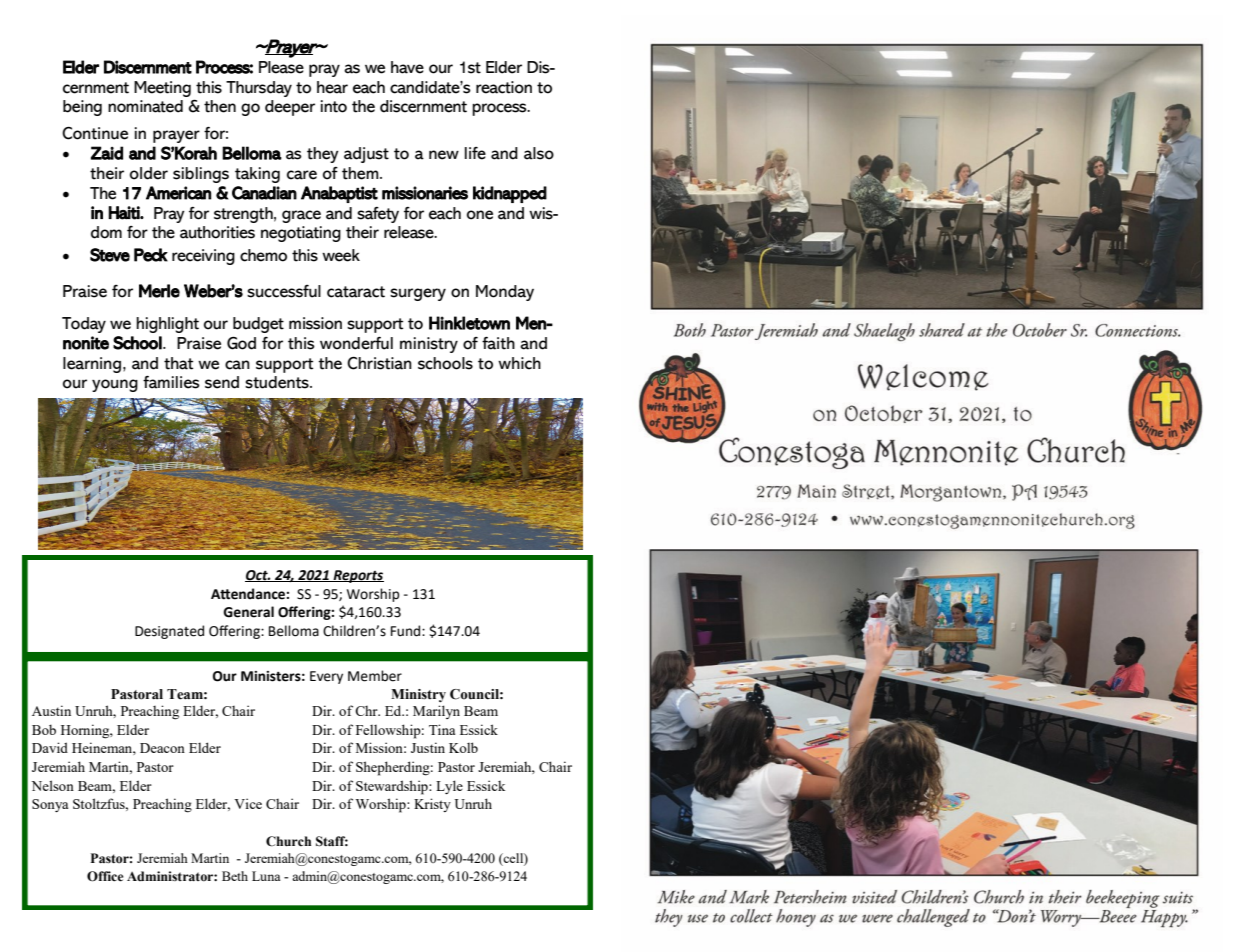 The width and height of the page is (1233, 952). Describe the element at coordinates (110, 255) in the page. I see `Steve` at that location.
